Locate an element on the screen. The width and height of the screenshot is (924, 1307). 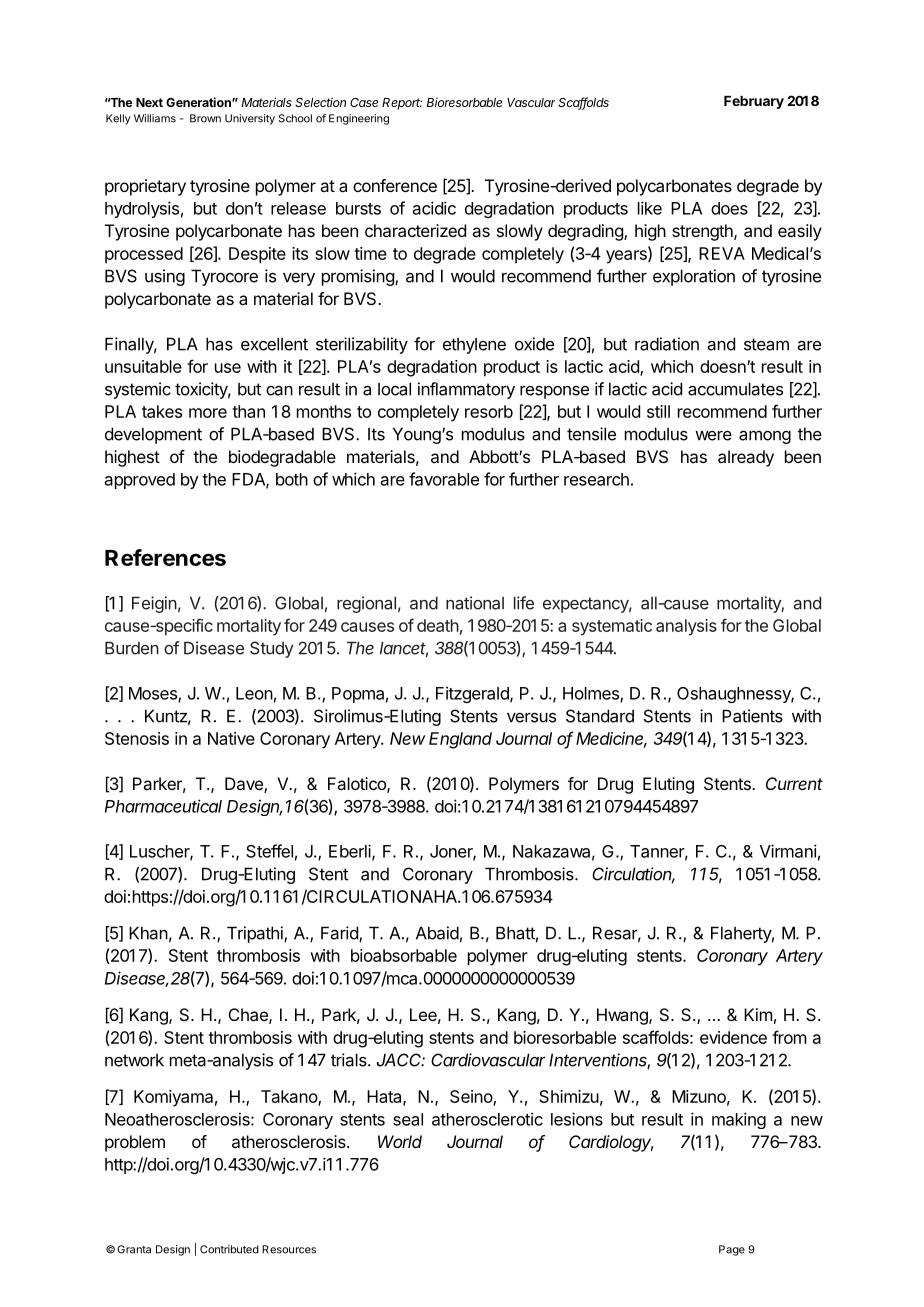
inflammatory is located at coordinates (466, 390).
